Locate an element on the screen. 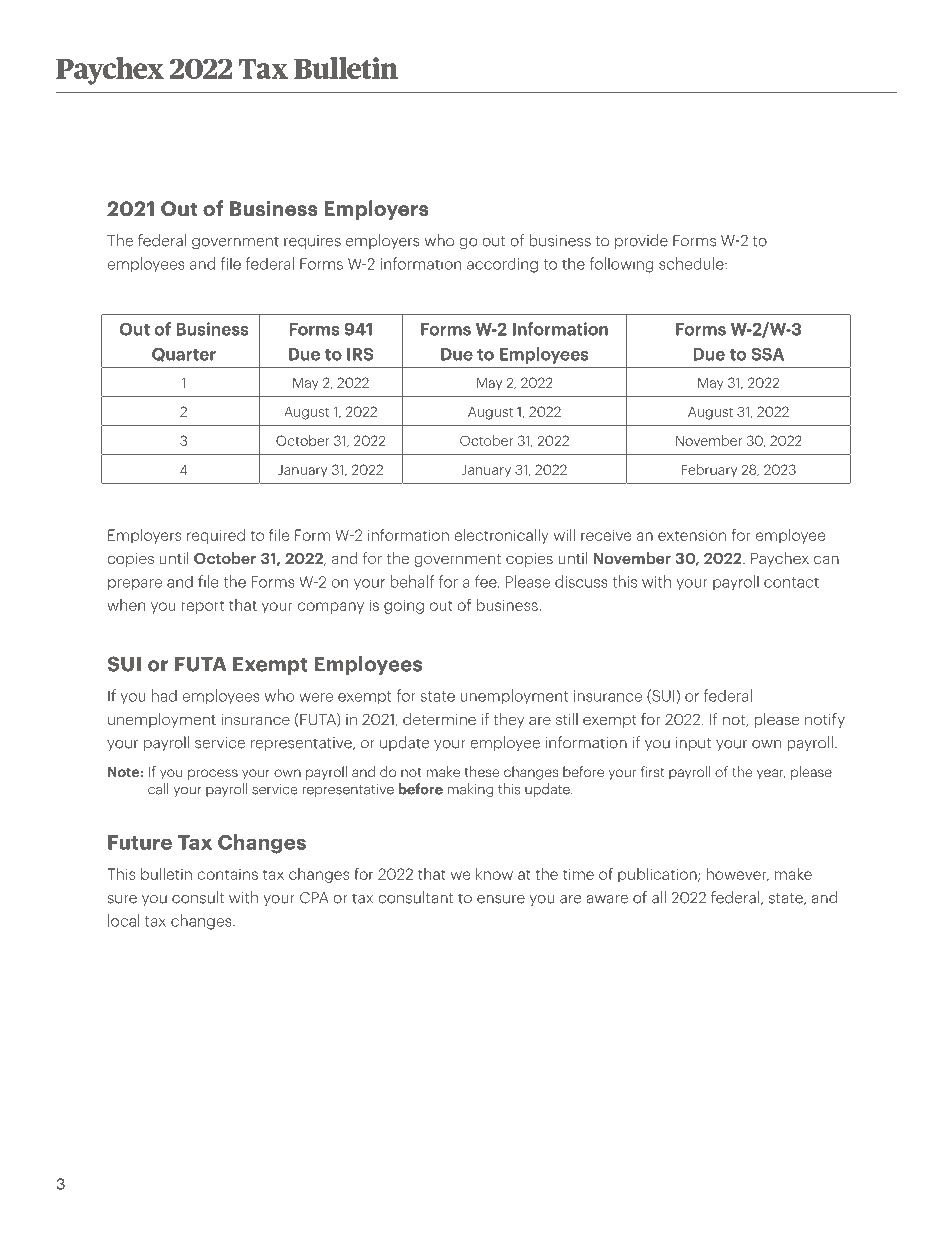  contact is located at coordinates (791, 582).
